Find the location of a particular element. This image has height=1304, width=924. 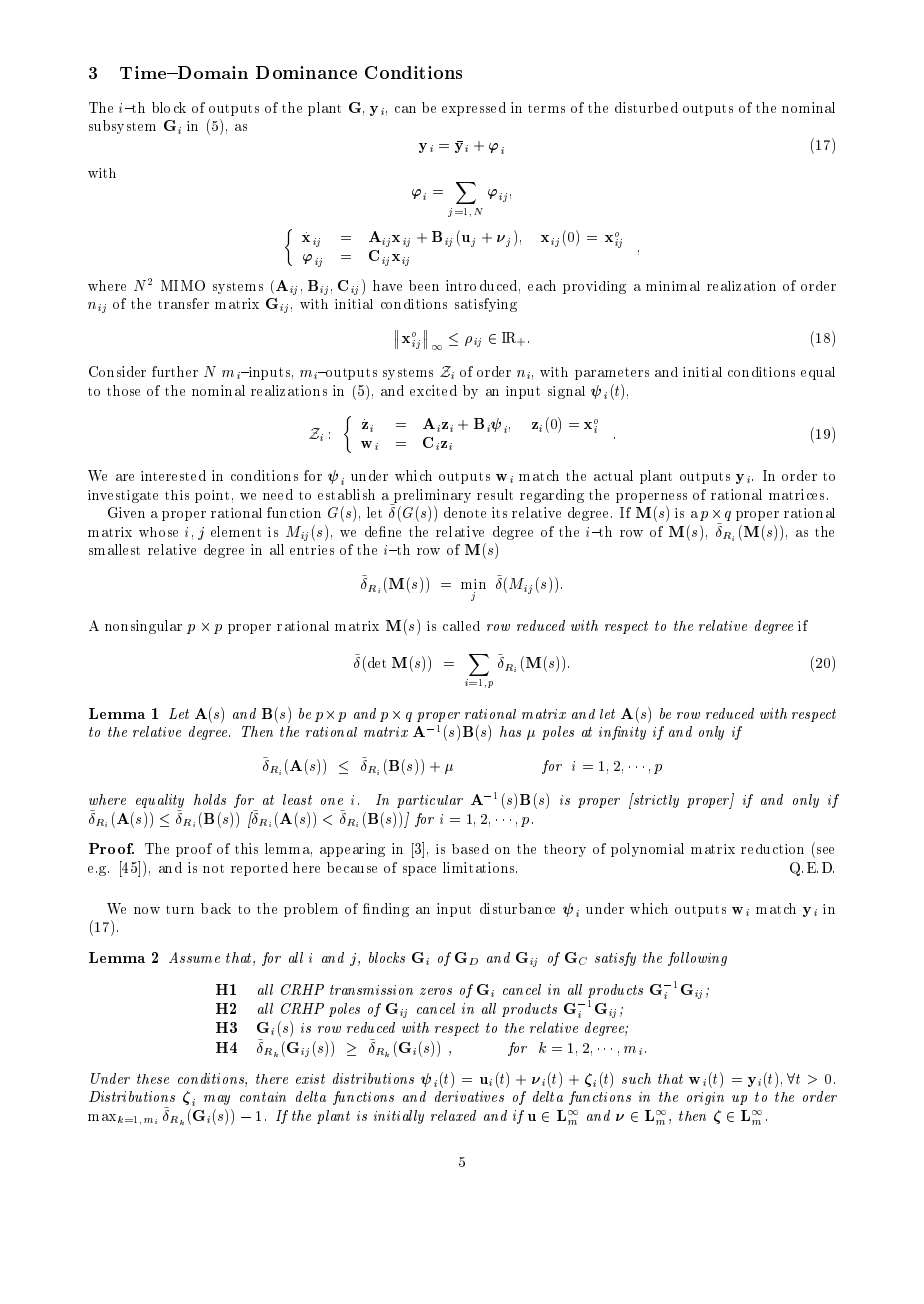

may is located at coordinates (217, 1100).
